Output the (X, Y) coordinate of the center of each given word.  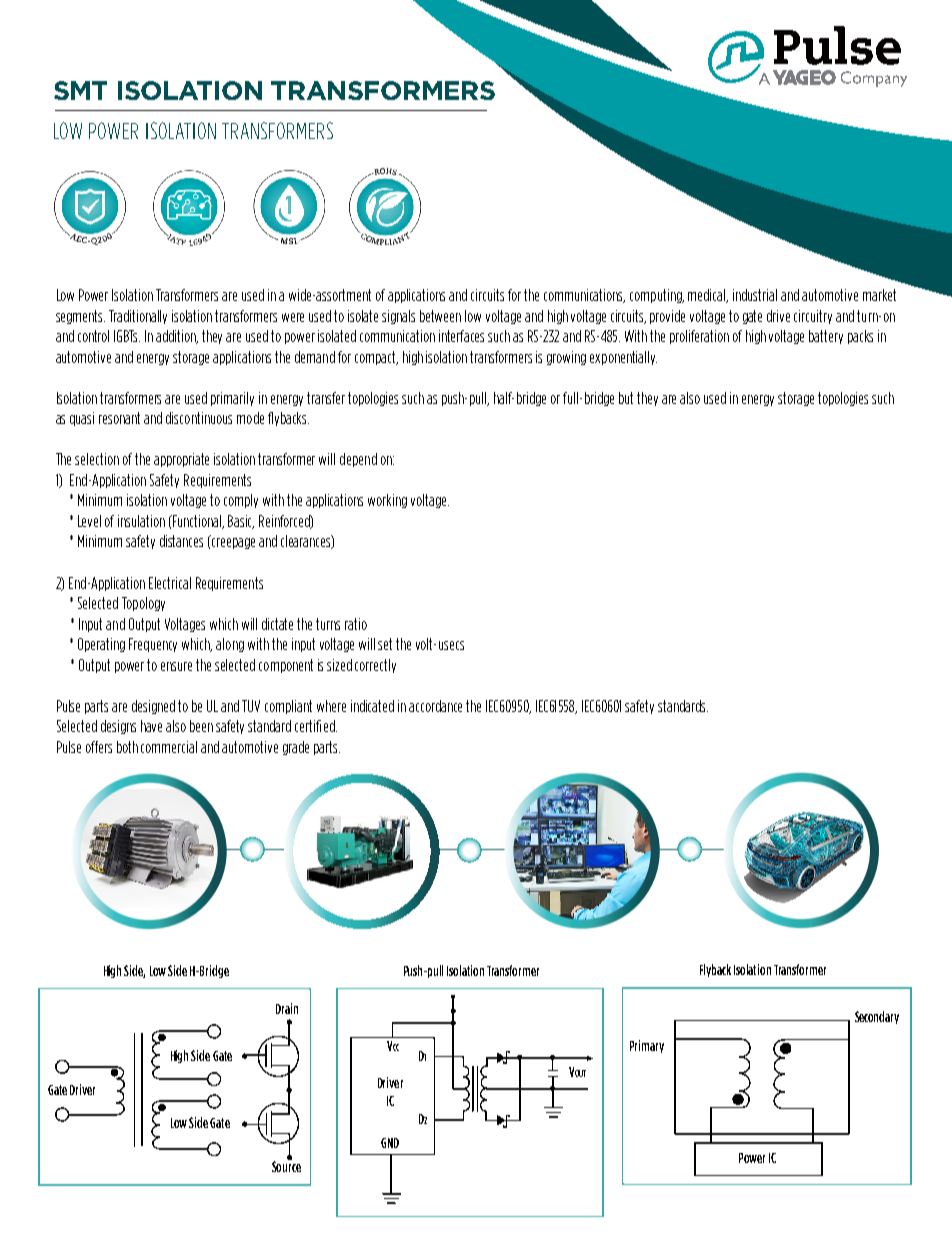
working (387, 501)
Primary (647, 1046)
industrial (755, 295)
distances (181, 541)
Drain (287, 1008)
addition (177, 337)
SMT (80, 90)
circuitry (813, 317)
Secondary (877, 1017)
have (151, 726)
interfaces (461, 336)
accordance (435, 706)
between (440, 316)
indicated (372, 706)
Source (286, 1165)
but (626, 398)
